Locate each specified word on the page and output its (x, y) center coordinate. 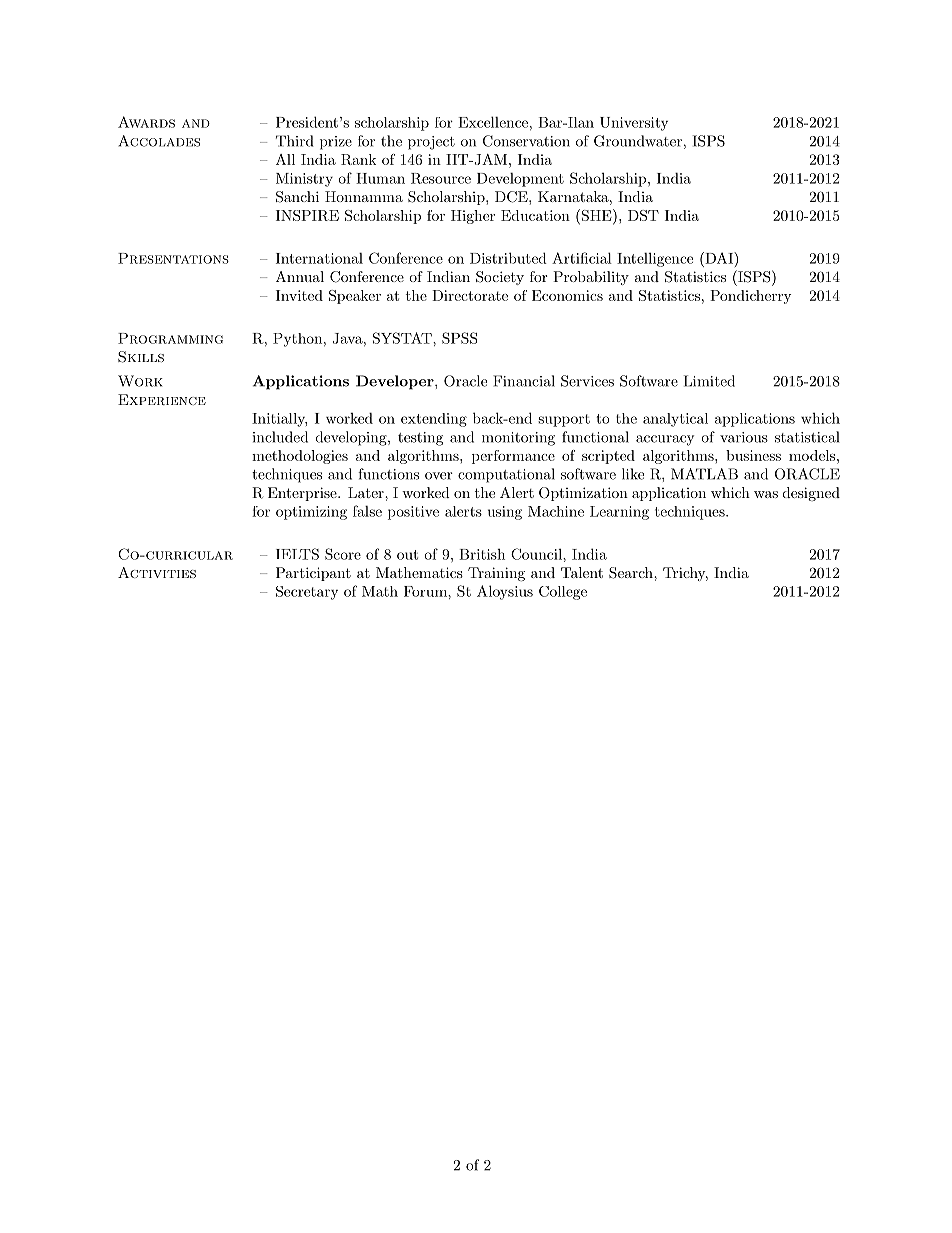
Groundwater (638, 141)
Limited (709, 381)
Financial (524, 381)
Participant (313, 574)
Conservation (526, 141)
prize (336, 143)
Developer (396, 382)
